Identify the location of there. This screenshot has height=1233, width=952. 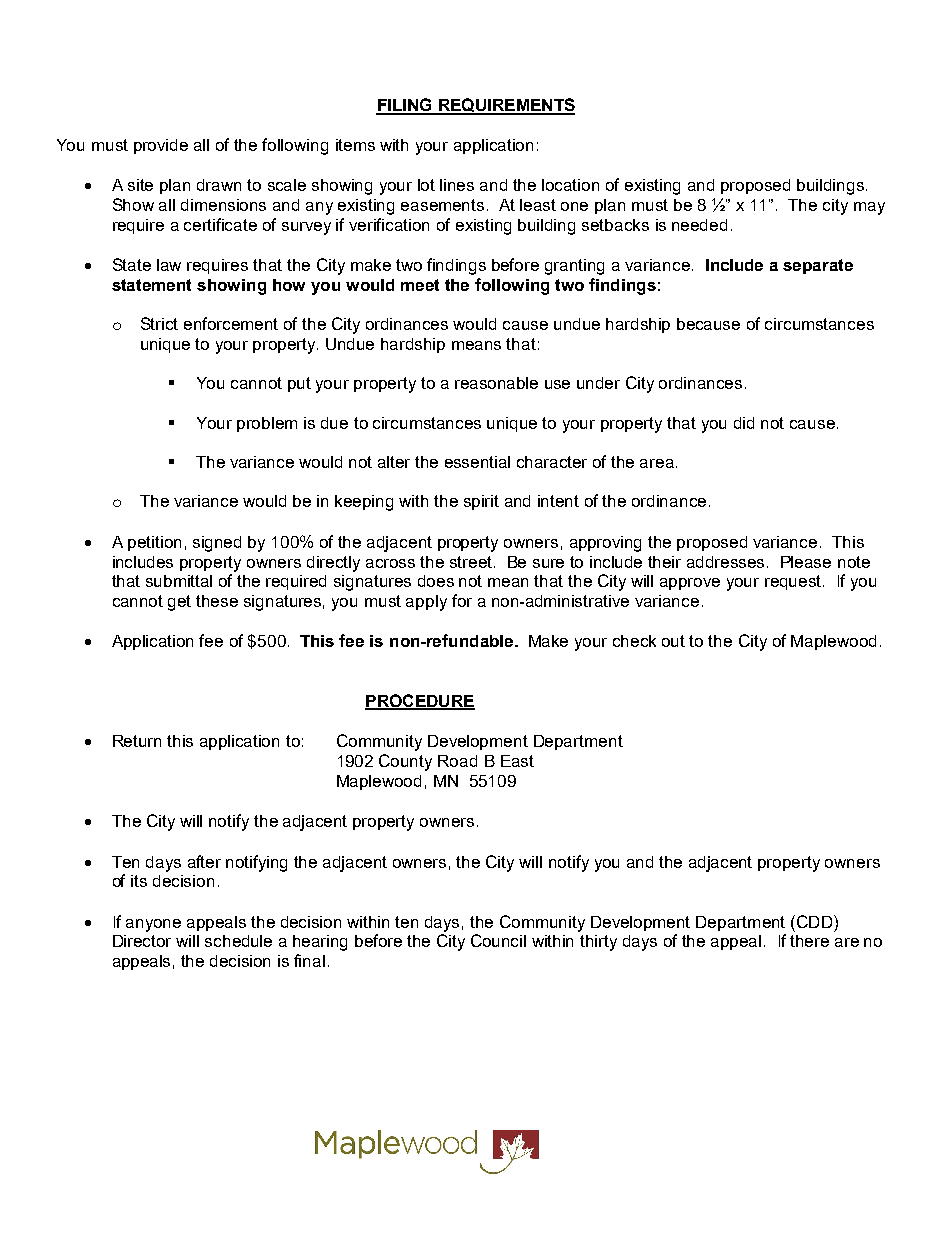
(809, 941).
